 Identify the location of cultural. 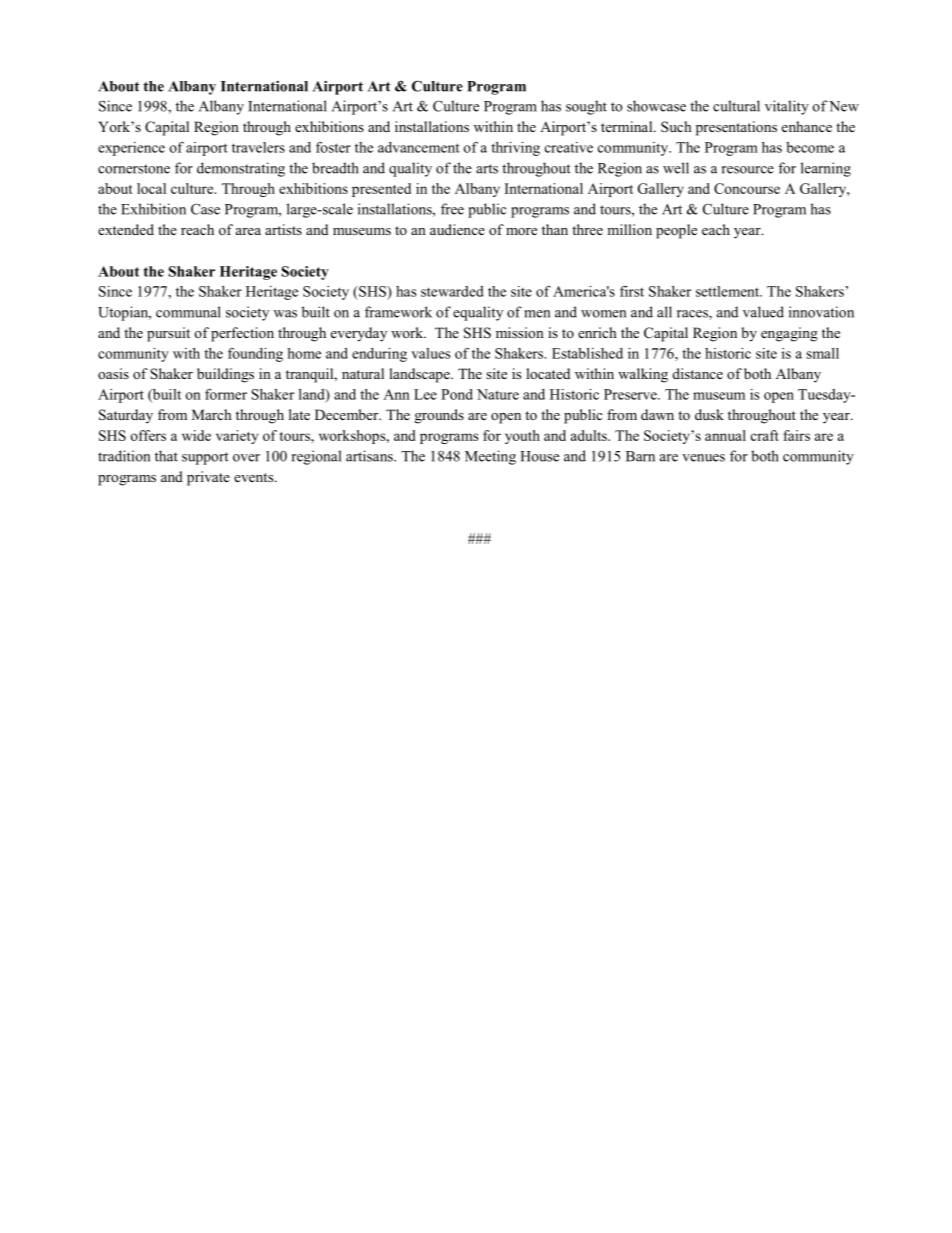
(736, 106).
